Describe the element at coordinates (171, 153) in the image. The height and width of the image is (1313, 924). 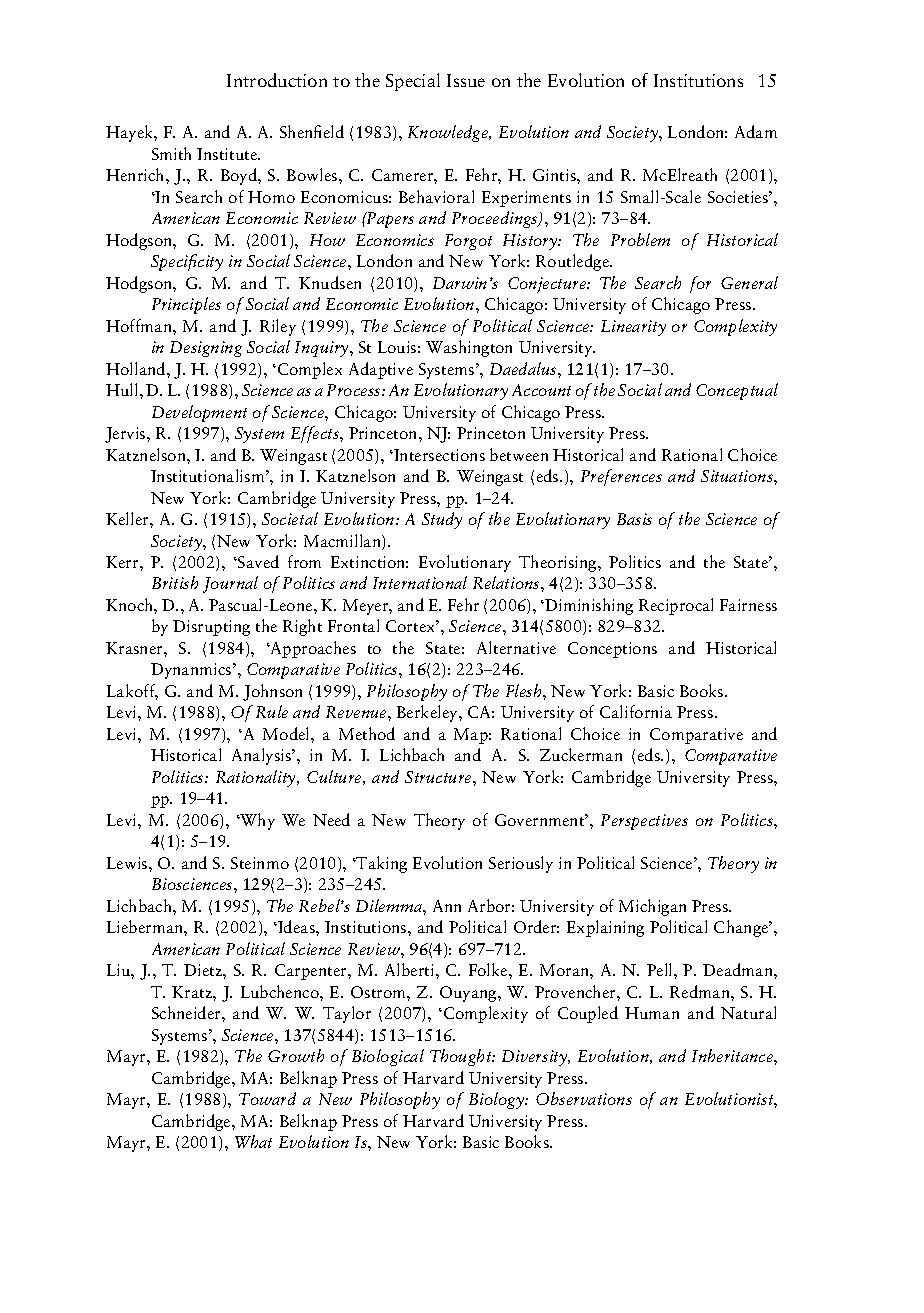
I see `Smith` at that location.
